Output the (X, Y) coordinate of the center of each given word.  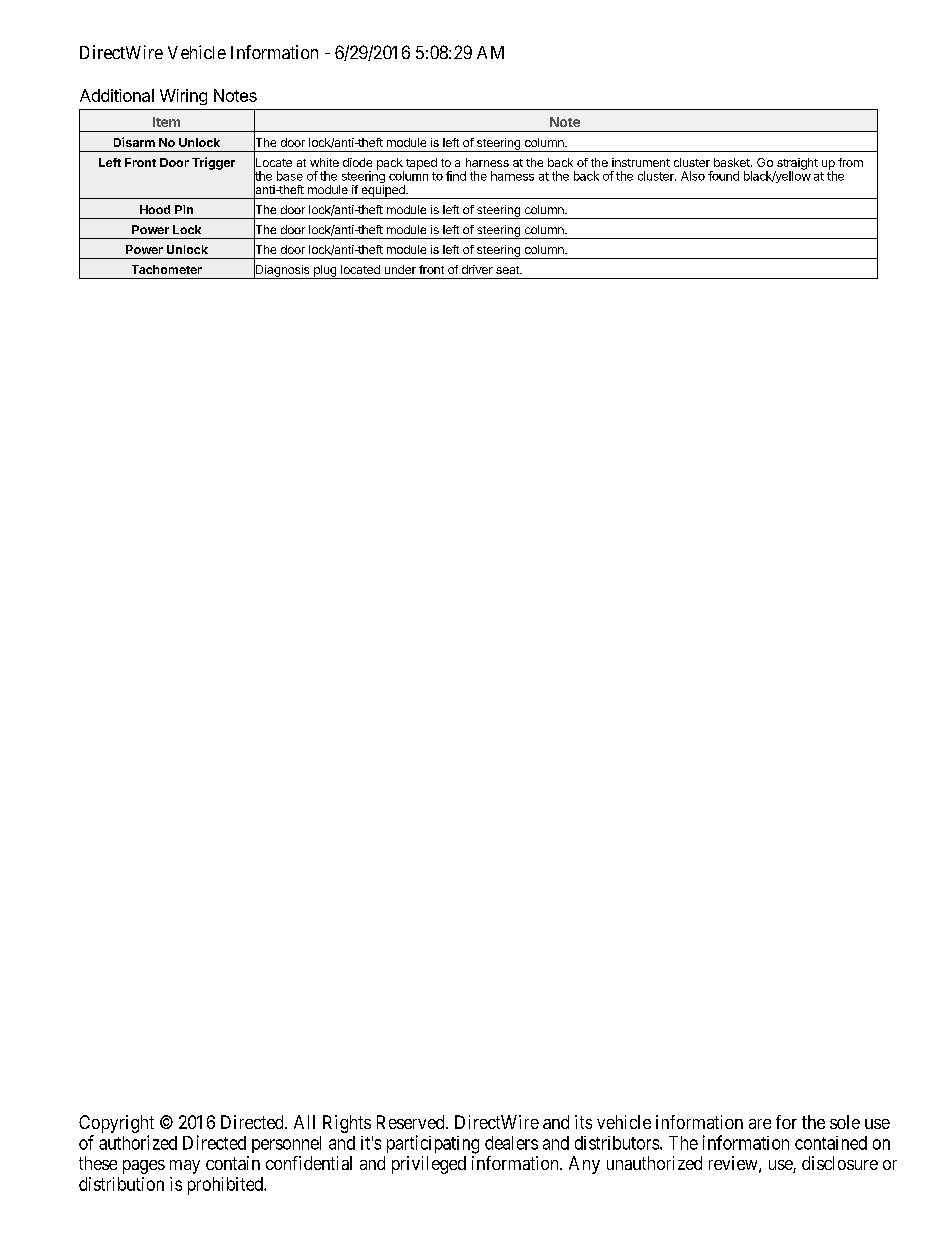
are (760, 1124)
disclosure (840, 1163)
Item (166, 122)
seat (509, 270)
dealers (511, 1143)
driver (477, 269)
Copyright (116, 1125)
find (456, 176)
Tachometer (167, 269)
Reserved (412, 1122)
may (185, 1167)
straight (796, 165)
